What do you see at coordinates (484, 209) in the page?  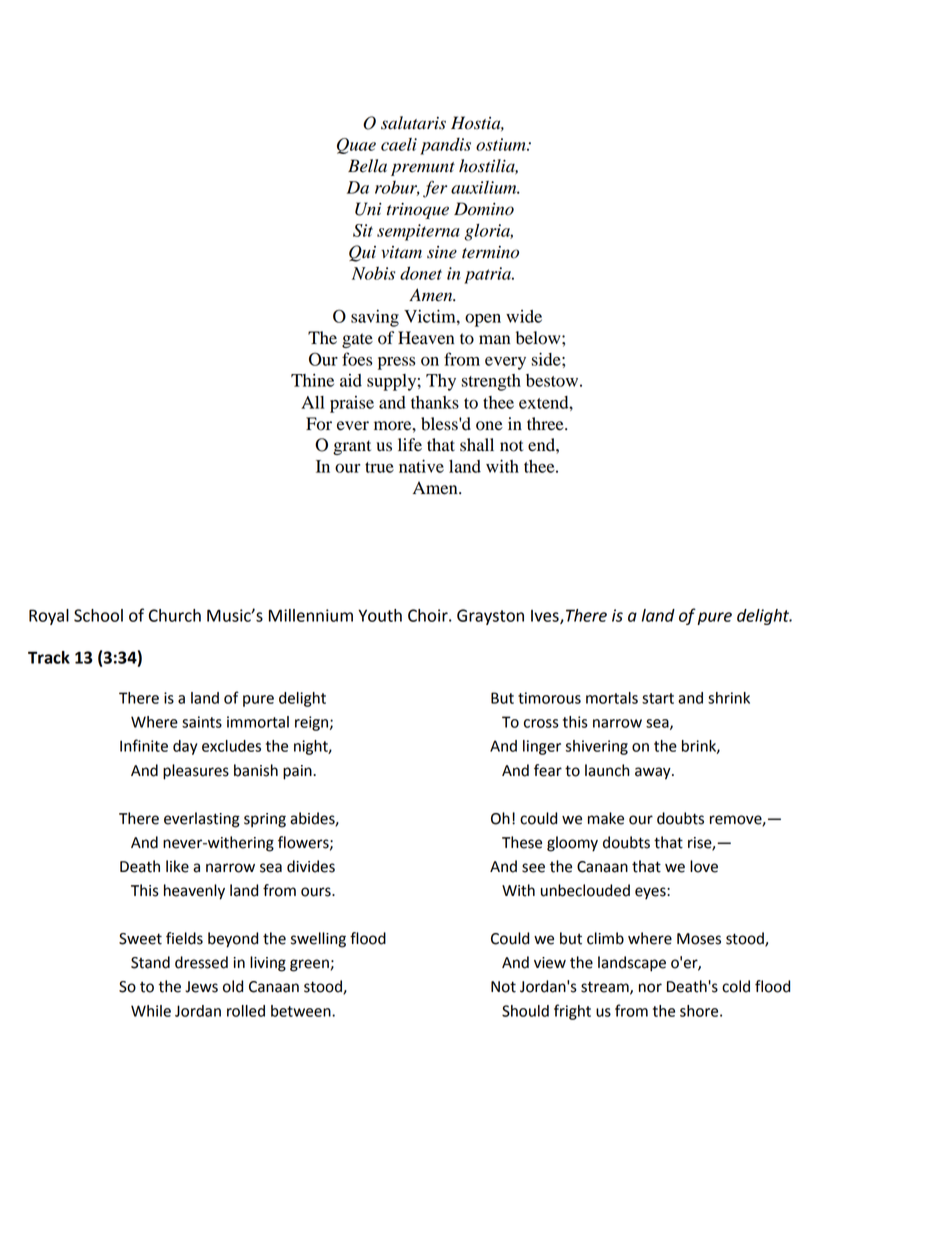 I see `Domino` at bounding box center [484, 209].
